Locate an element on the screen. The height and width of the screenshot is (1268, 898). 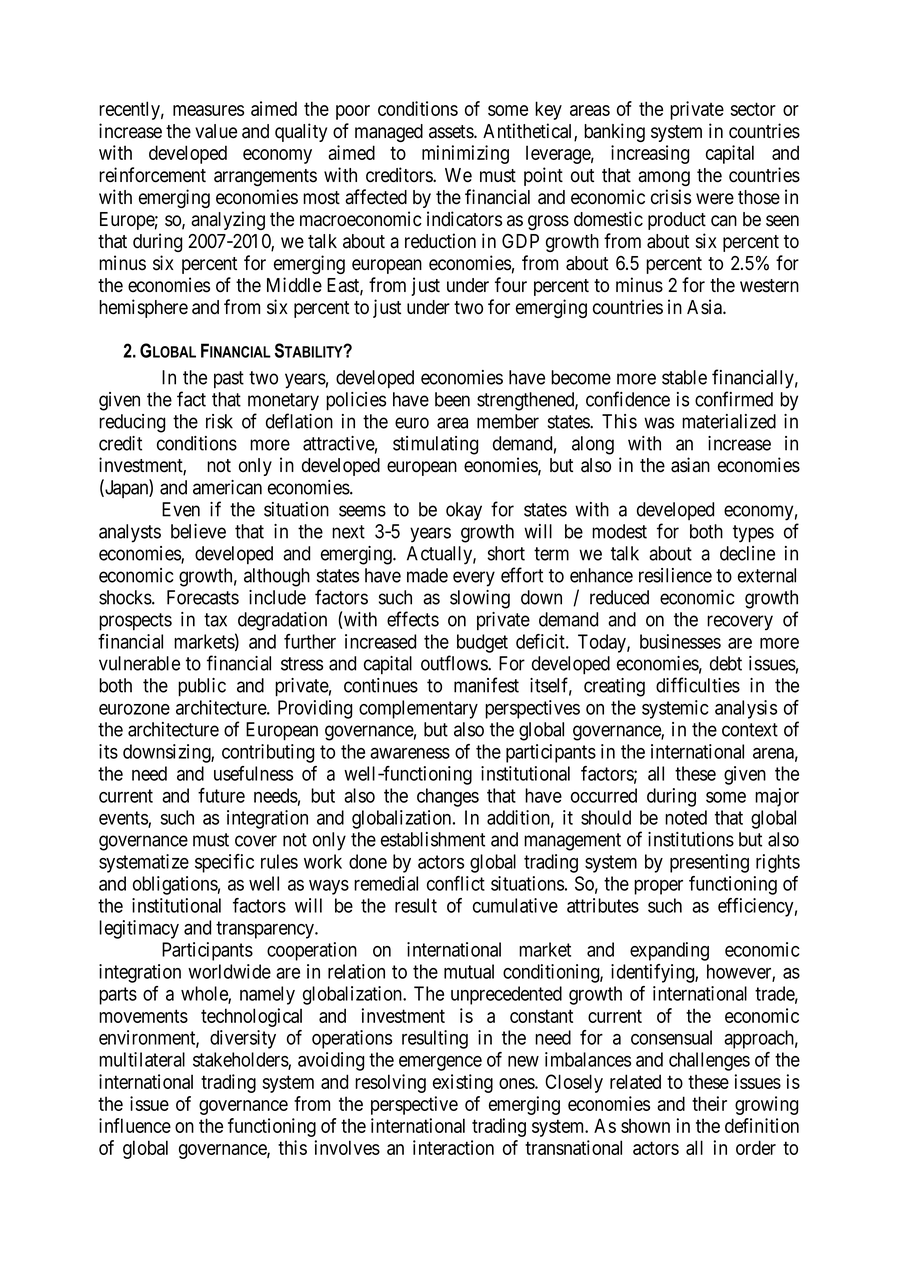
value is located at coordinates (216, 131).
